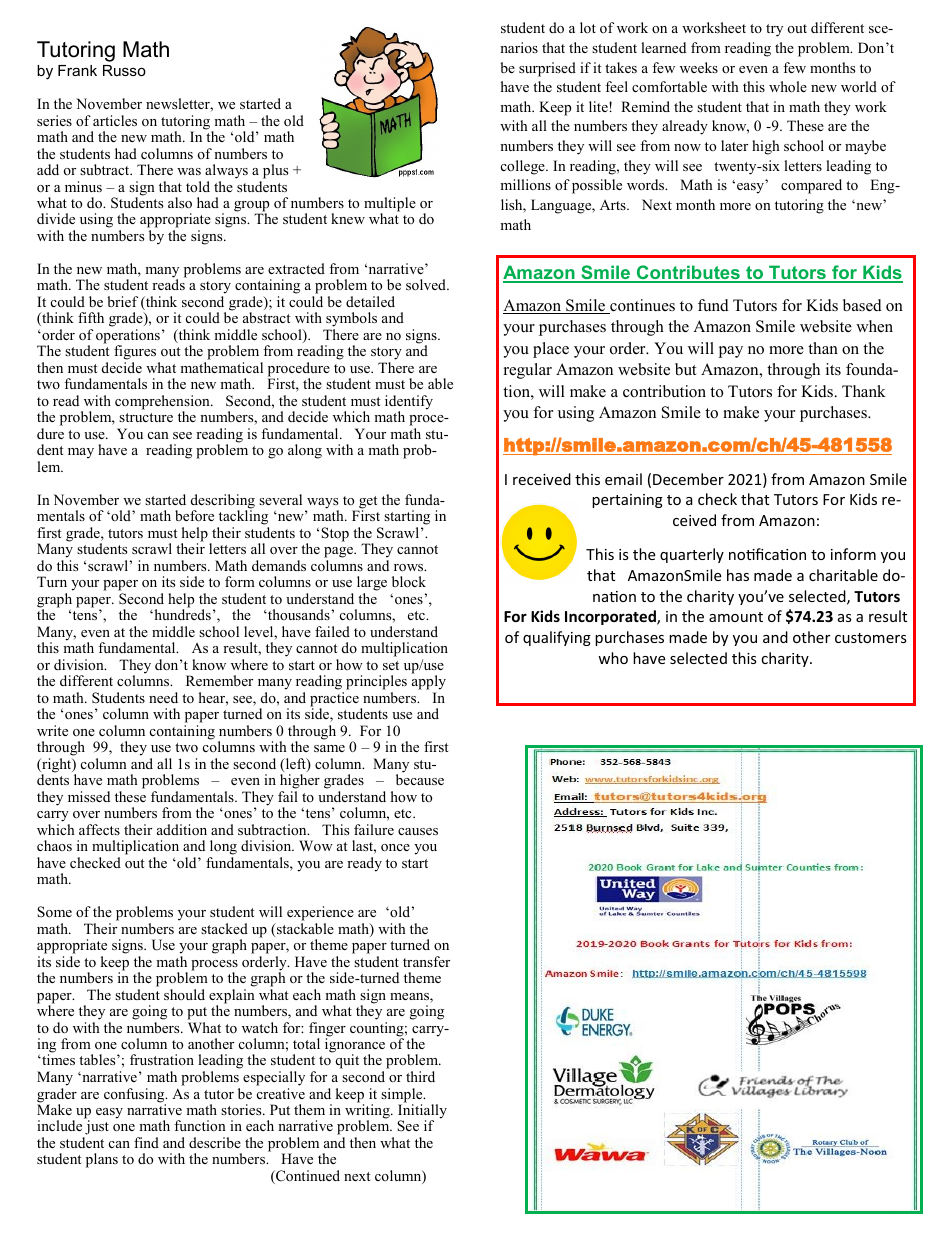  I want to click on causes, so click(418, 831).
